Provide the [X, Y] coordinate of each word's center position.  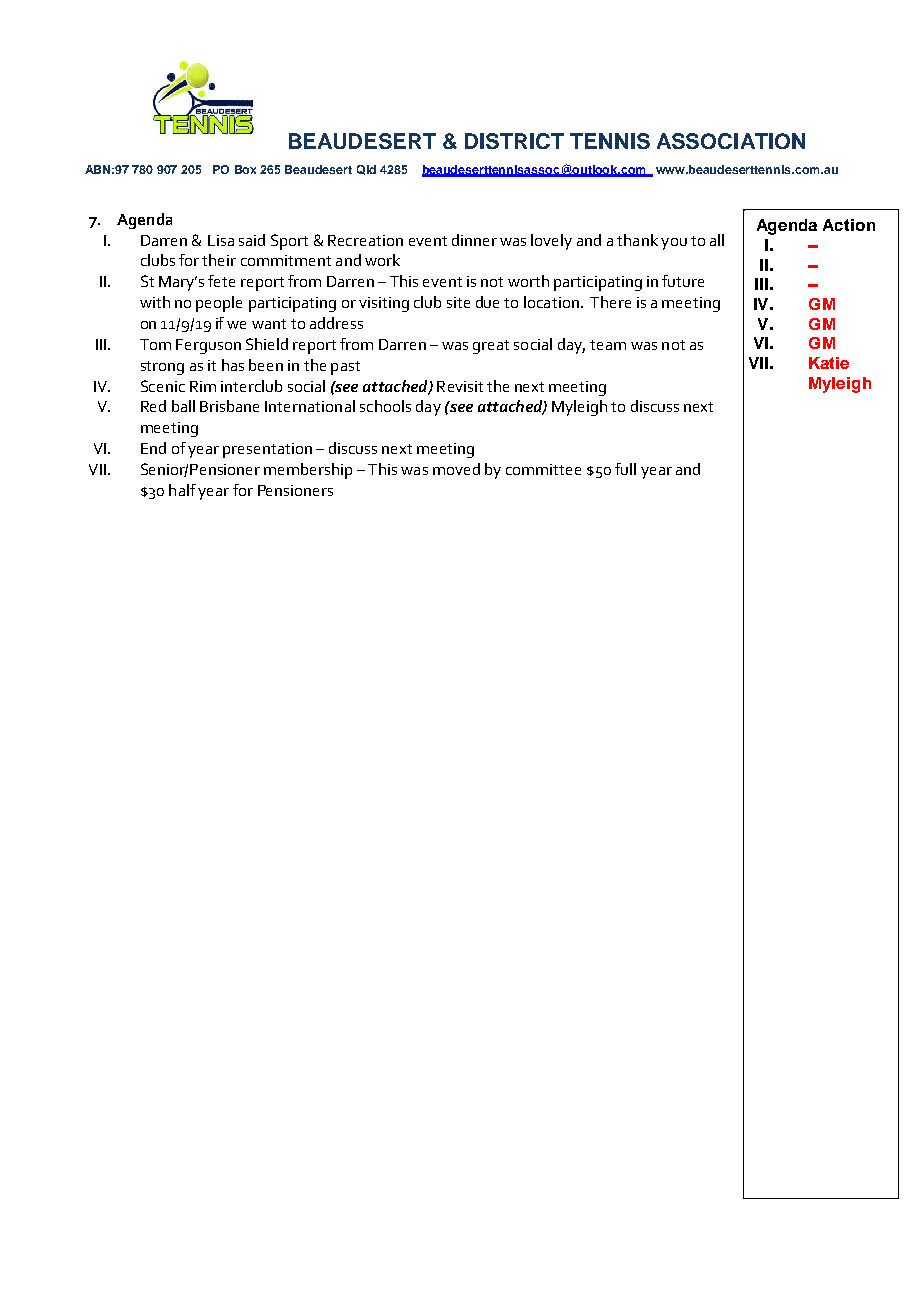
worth [528, 281]
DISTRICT [514, 141]
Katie [829, 363]
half [182, 490]
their [219, 260]
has [233, 365]
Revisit [460, 386]
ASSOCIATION [731, 141]
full [625, 469]
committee [543, 469]
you [674, 244]
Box [245, 169]
